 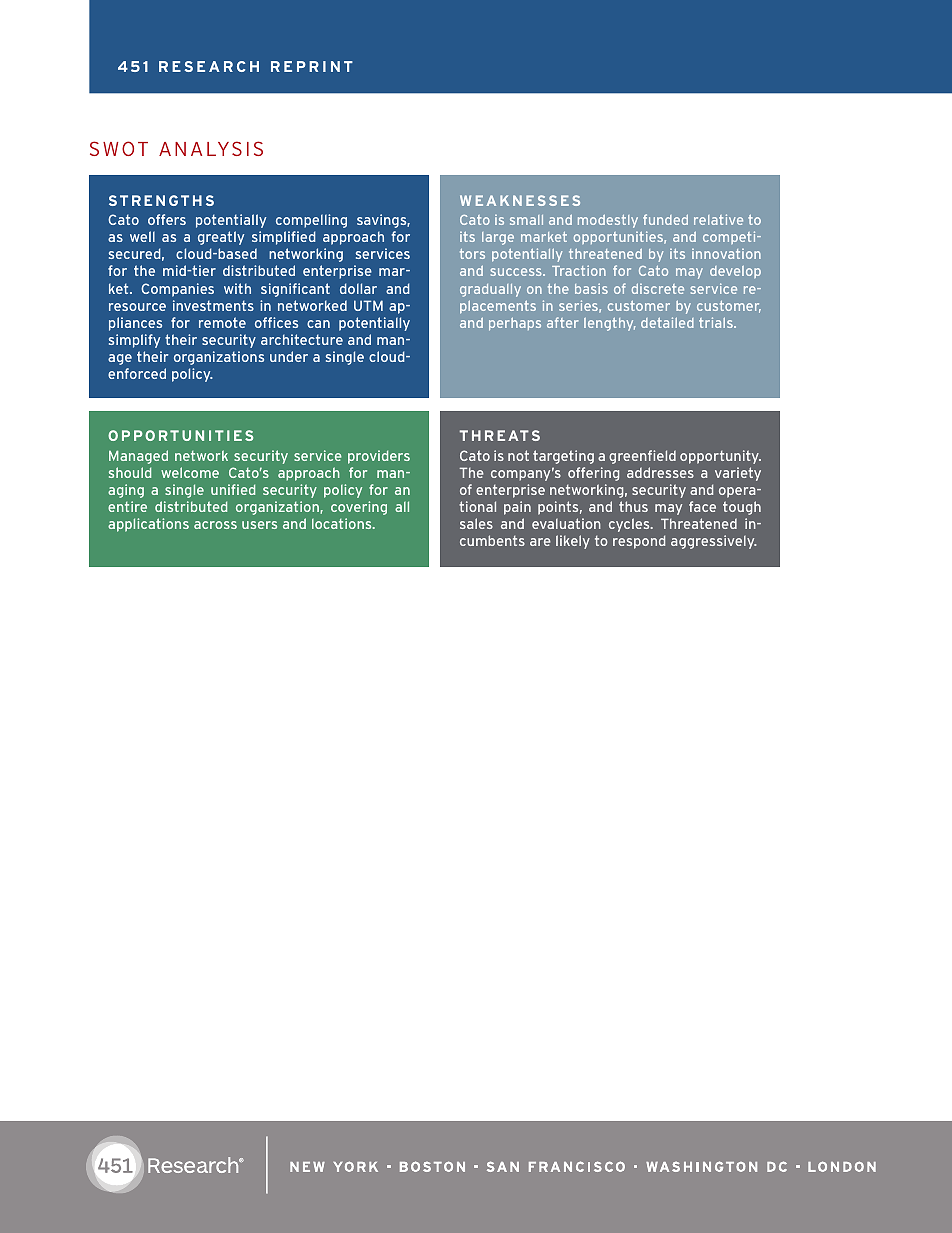 I want to click on RESEARCH, so click(x=209, y=66).
